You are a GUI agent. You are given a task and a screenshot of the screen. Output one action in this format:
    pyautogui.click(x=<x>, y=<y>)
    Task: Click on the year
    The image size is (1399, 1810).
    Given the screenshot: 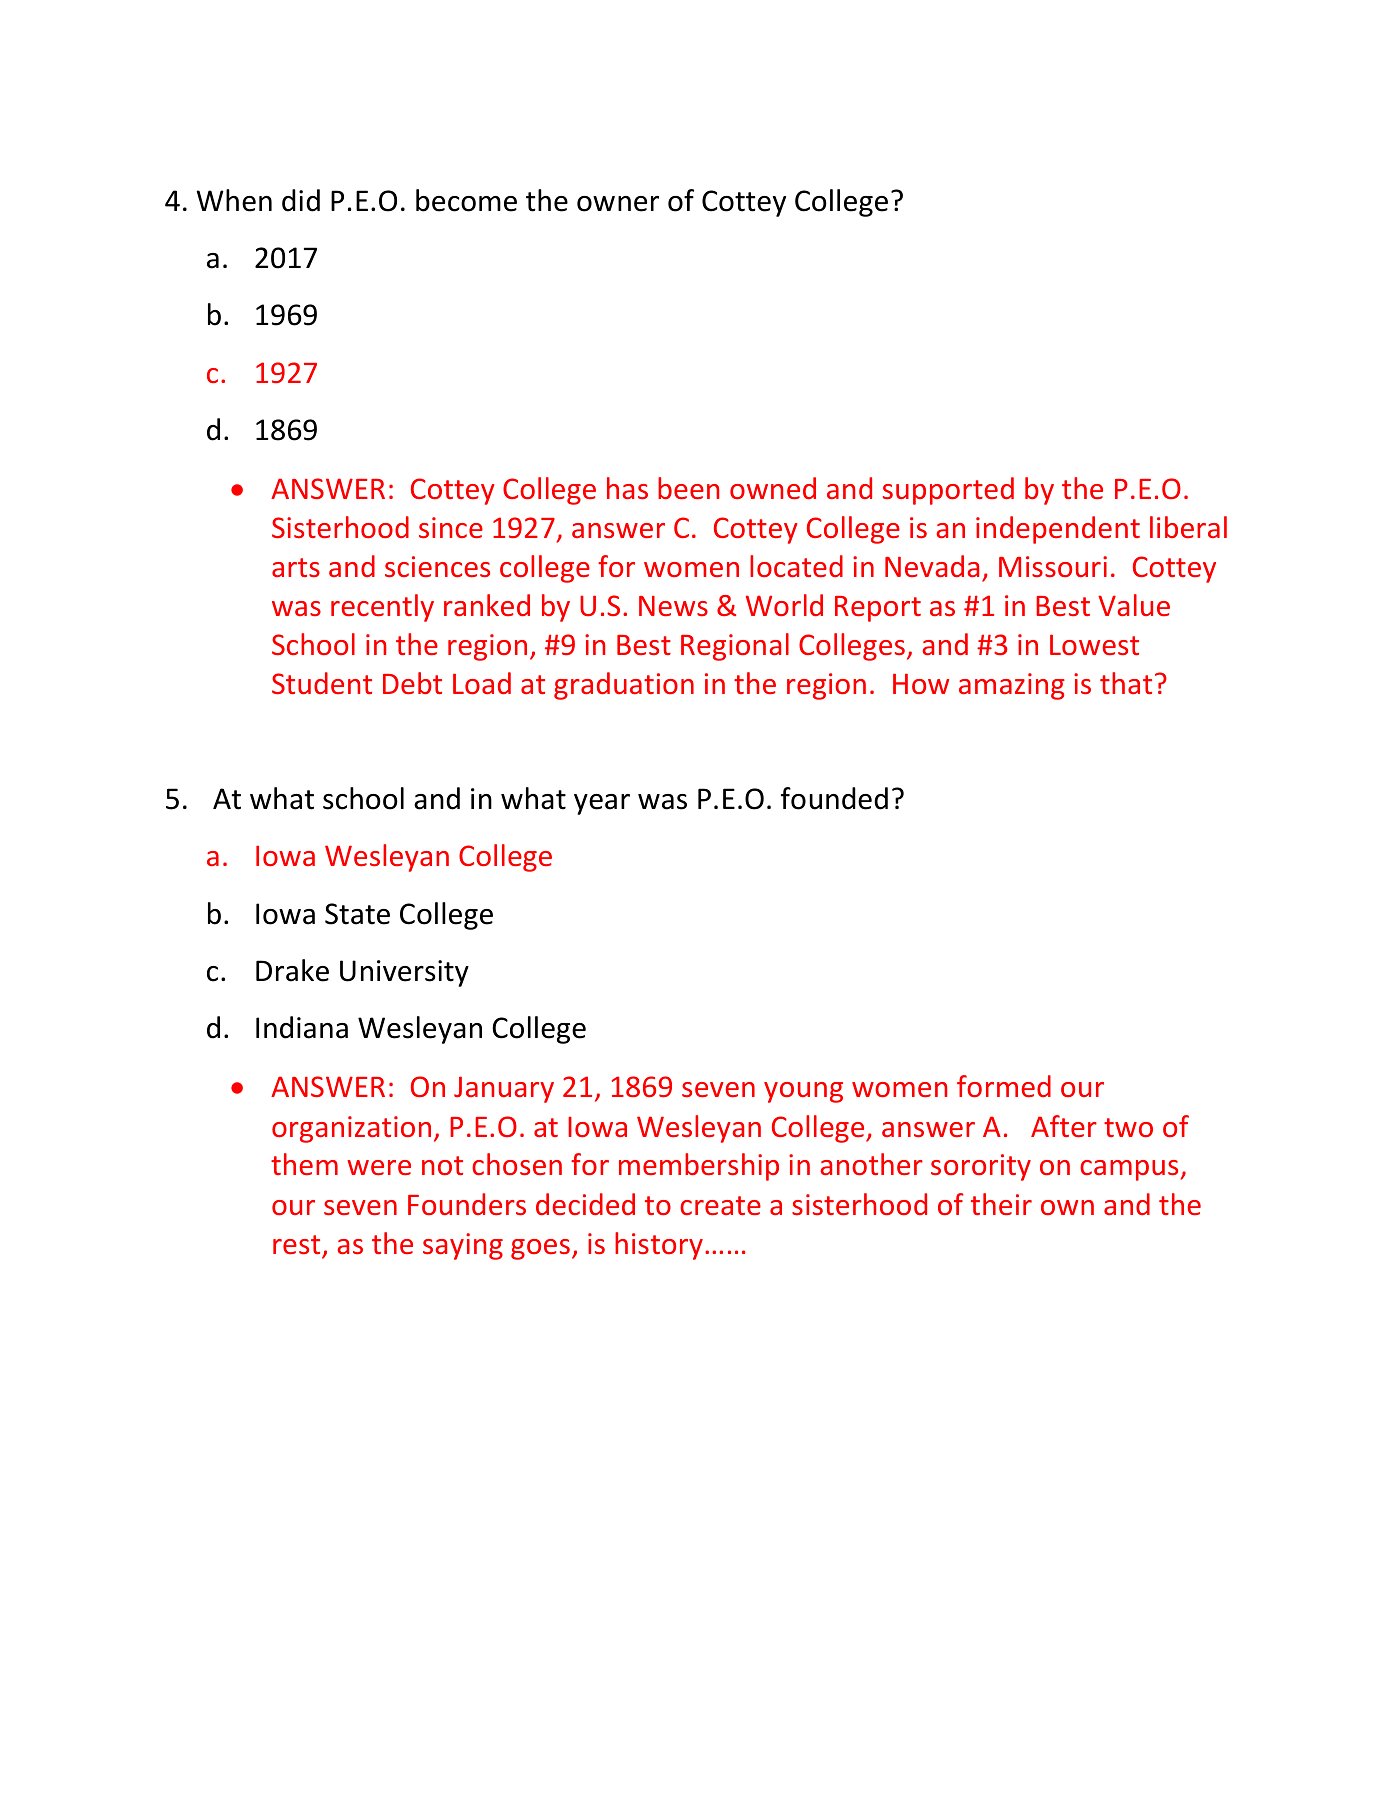 What is the action you would take?
    pyautogui.click(x=602, y=804)
